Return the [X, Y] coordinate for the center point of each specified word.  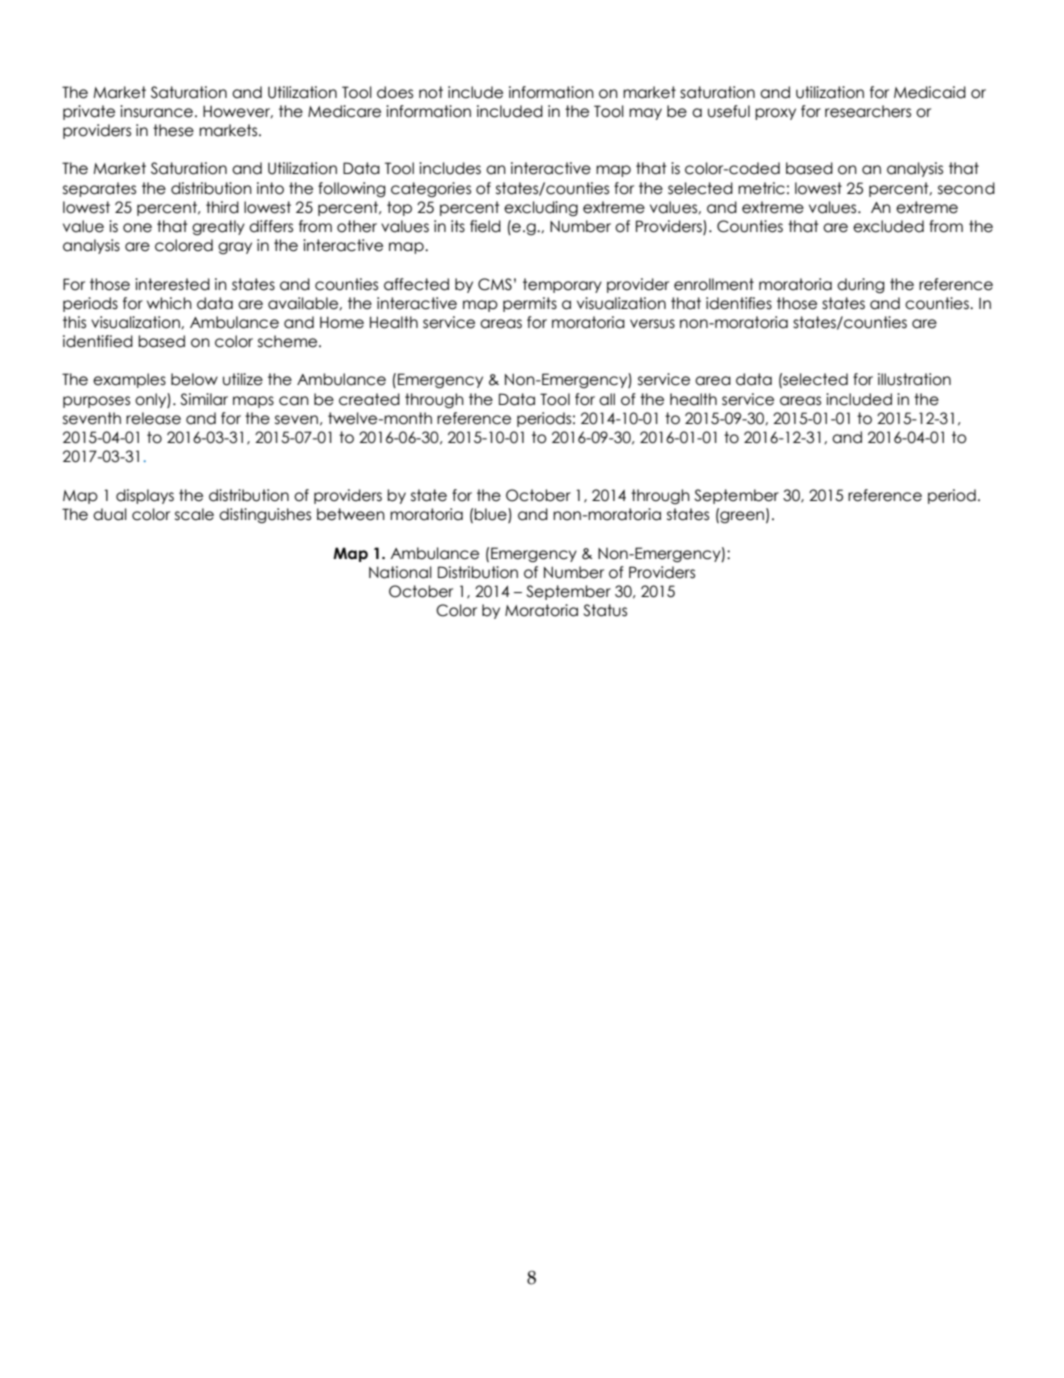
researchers [868, 111]
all [607, 399]
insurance [156, 111]
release [153, 418]
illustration [914, 379]
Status [605, 610]
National [400, 572]
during [861, 285]
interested [172, 284]
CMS [495, 284]
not [431, 92]
